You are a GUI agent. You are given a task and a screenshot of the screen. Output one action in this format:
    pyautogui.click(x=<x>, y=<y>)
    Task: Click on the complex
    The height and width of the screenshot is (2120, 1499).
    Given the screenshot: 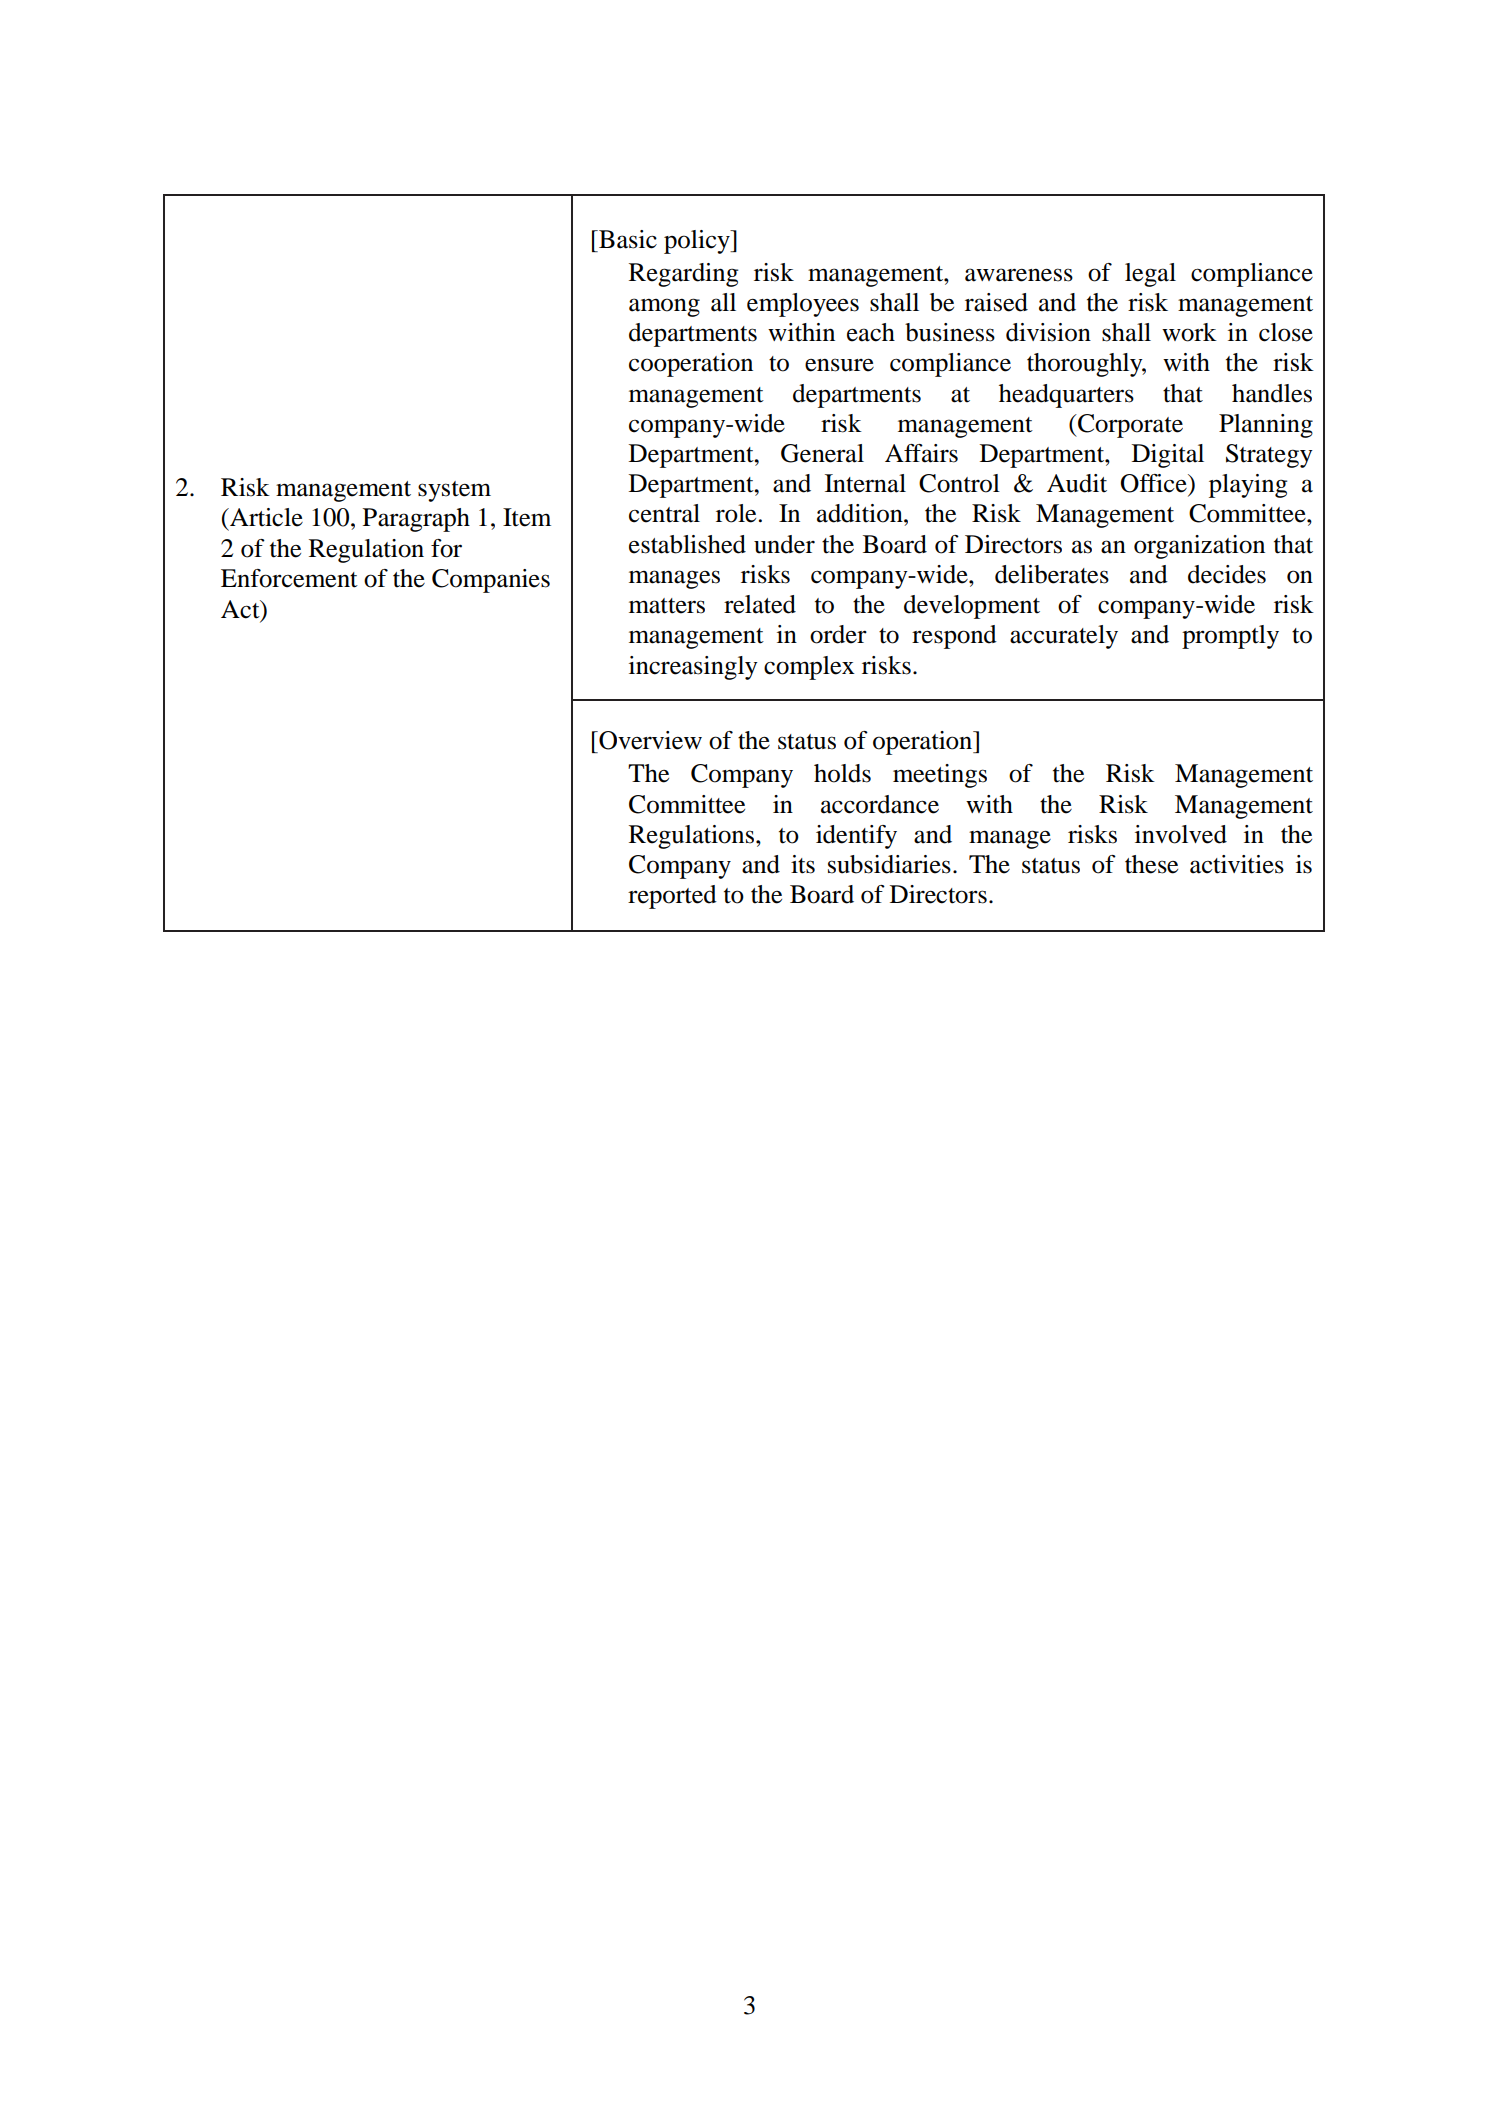 What is the action you would take?
    pyautogui.click(x=809, y=668)
